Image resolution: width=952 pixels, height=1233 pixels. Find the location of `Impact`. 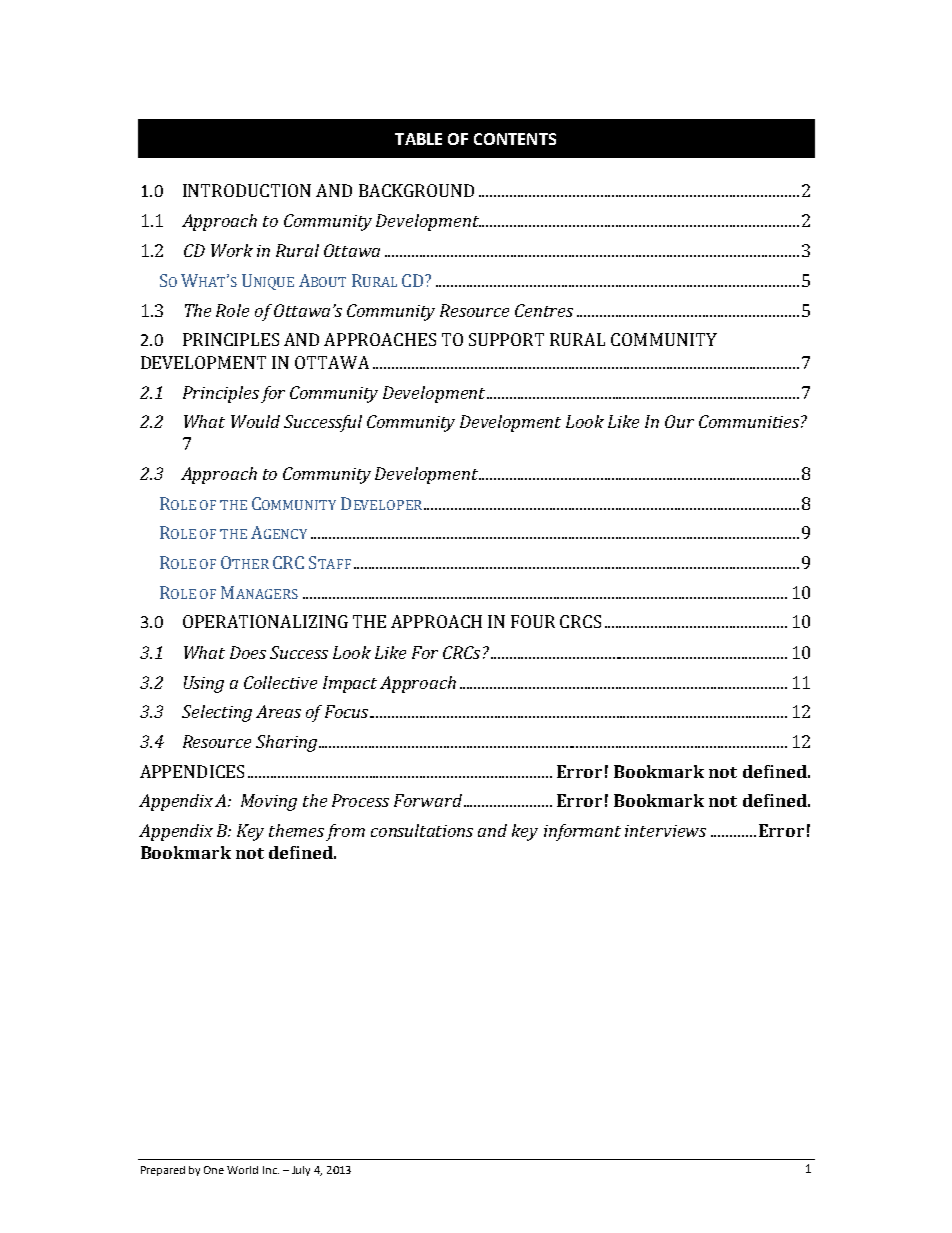

Impact is located at coordinates (352, 684).
